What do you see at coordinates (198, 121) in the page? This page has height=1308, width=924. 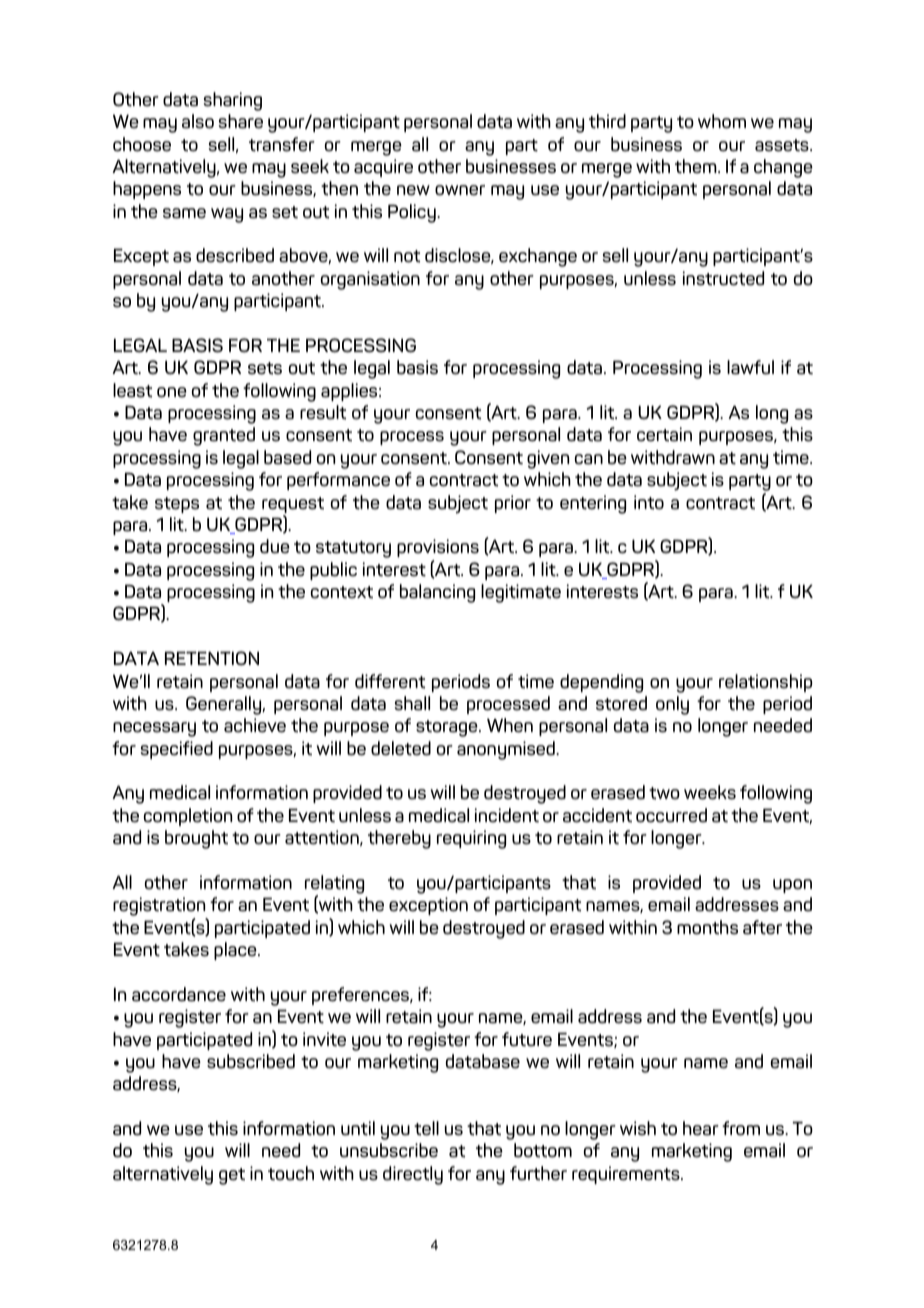 I see `also` at bounding box center [198, 121].
